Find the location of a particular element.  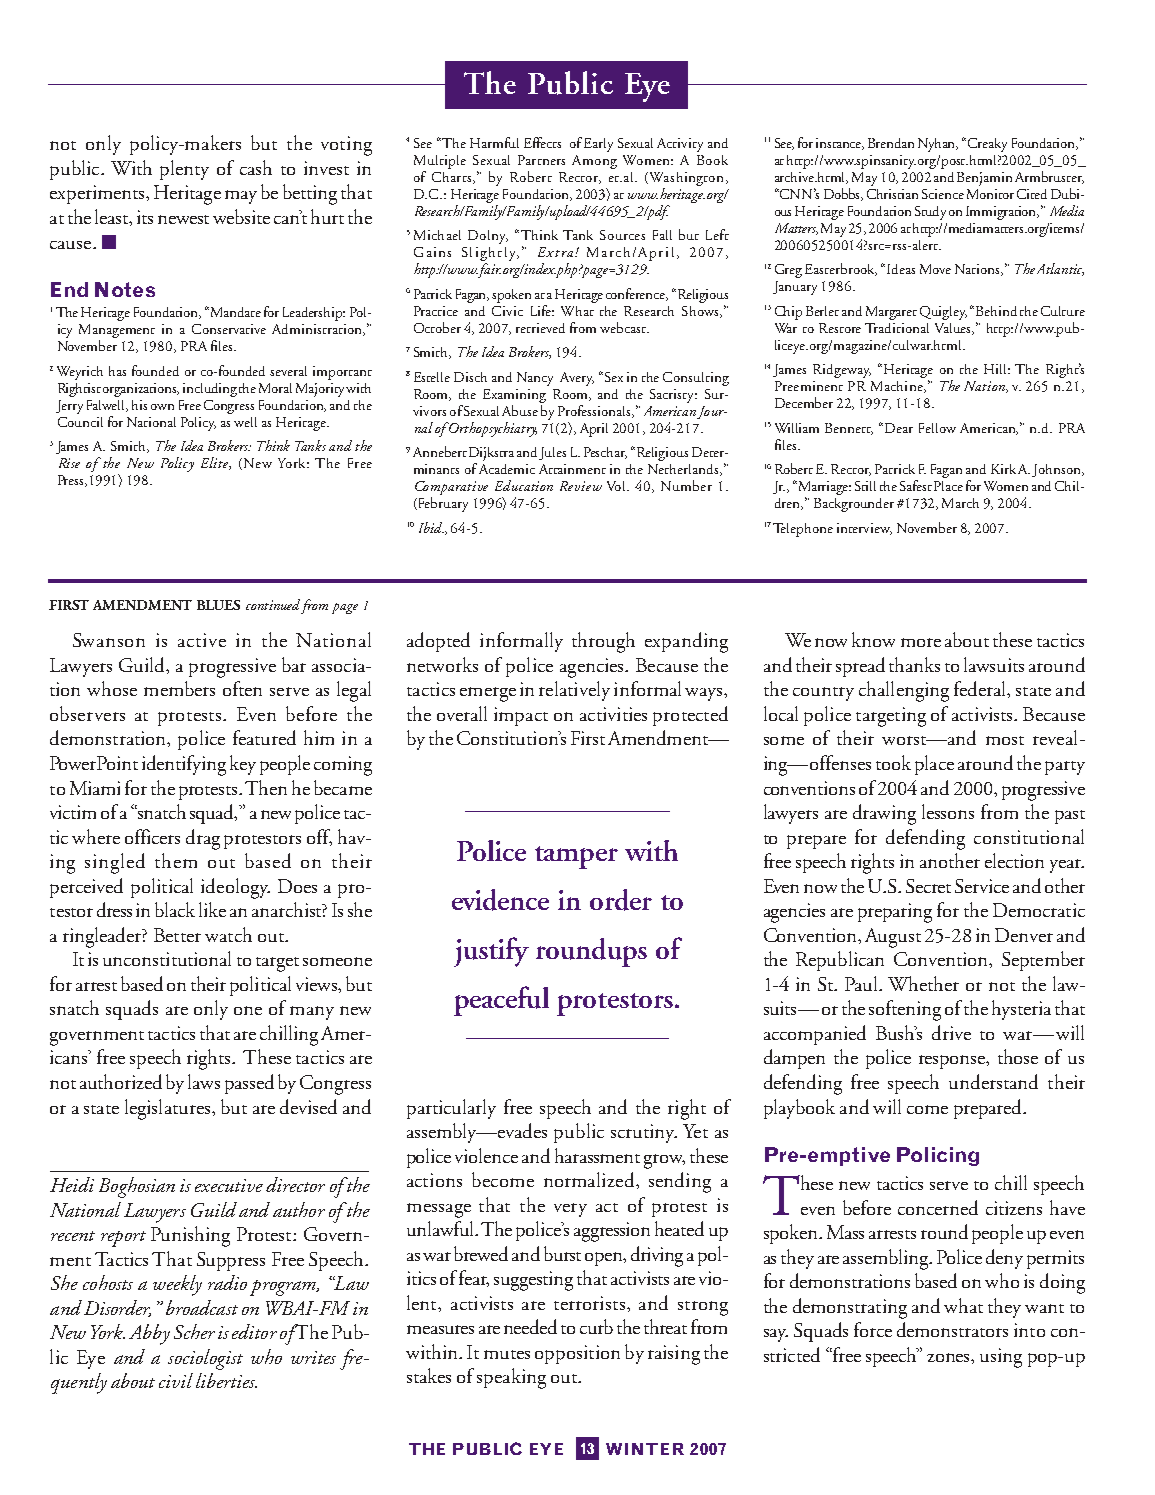

liberties is located at coordinates (226, 1380).
